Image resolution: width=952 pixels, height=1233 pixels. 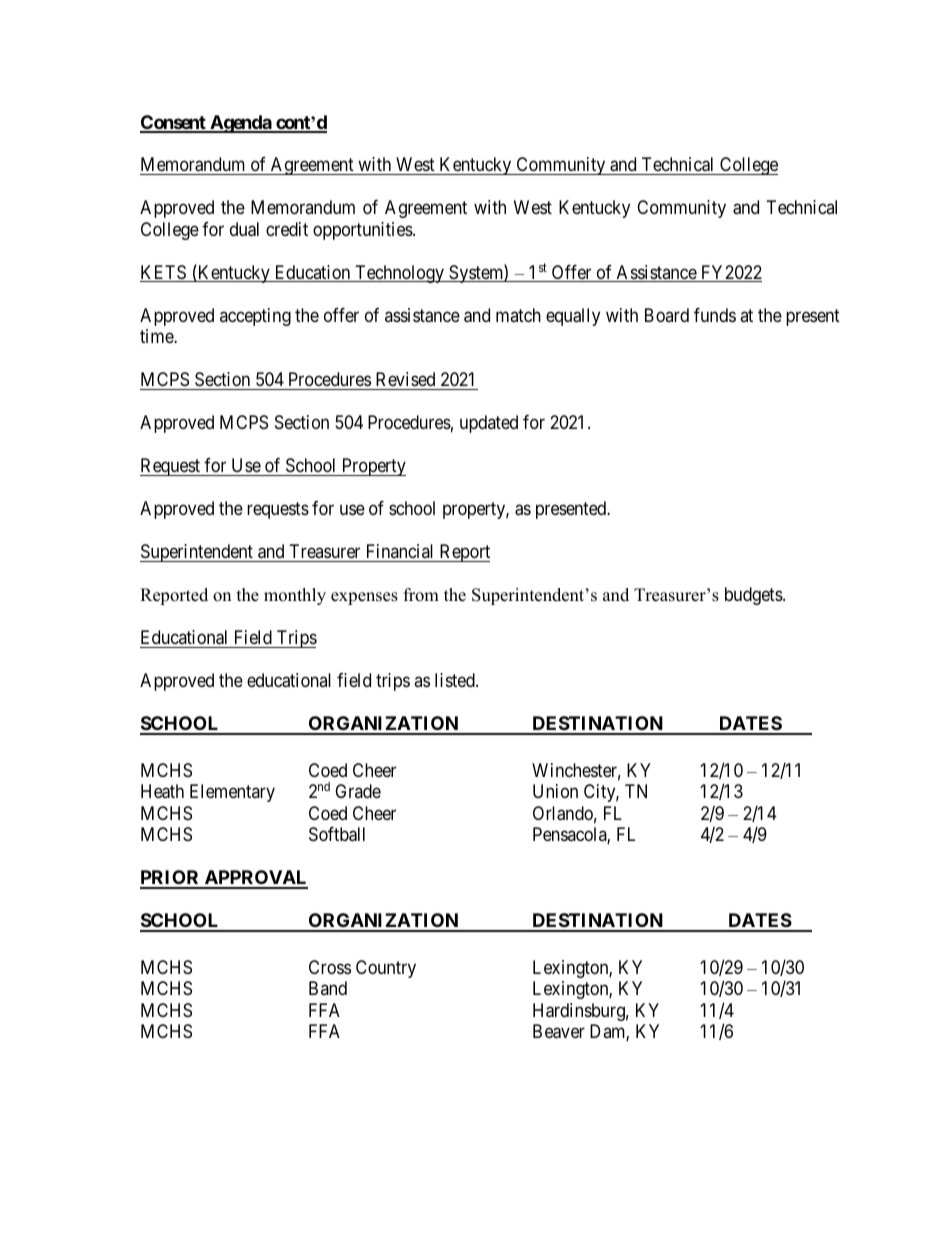 I want to click on updated, so click(x=489, y=424).
